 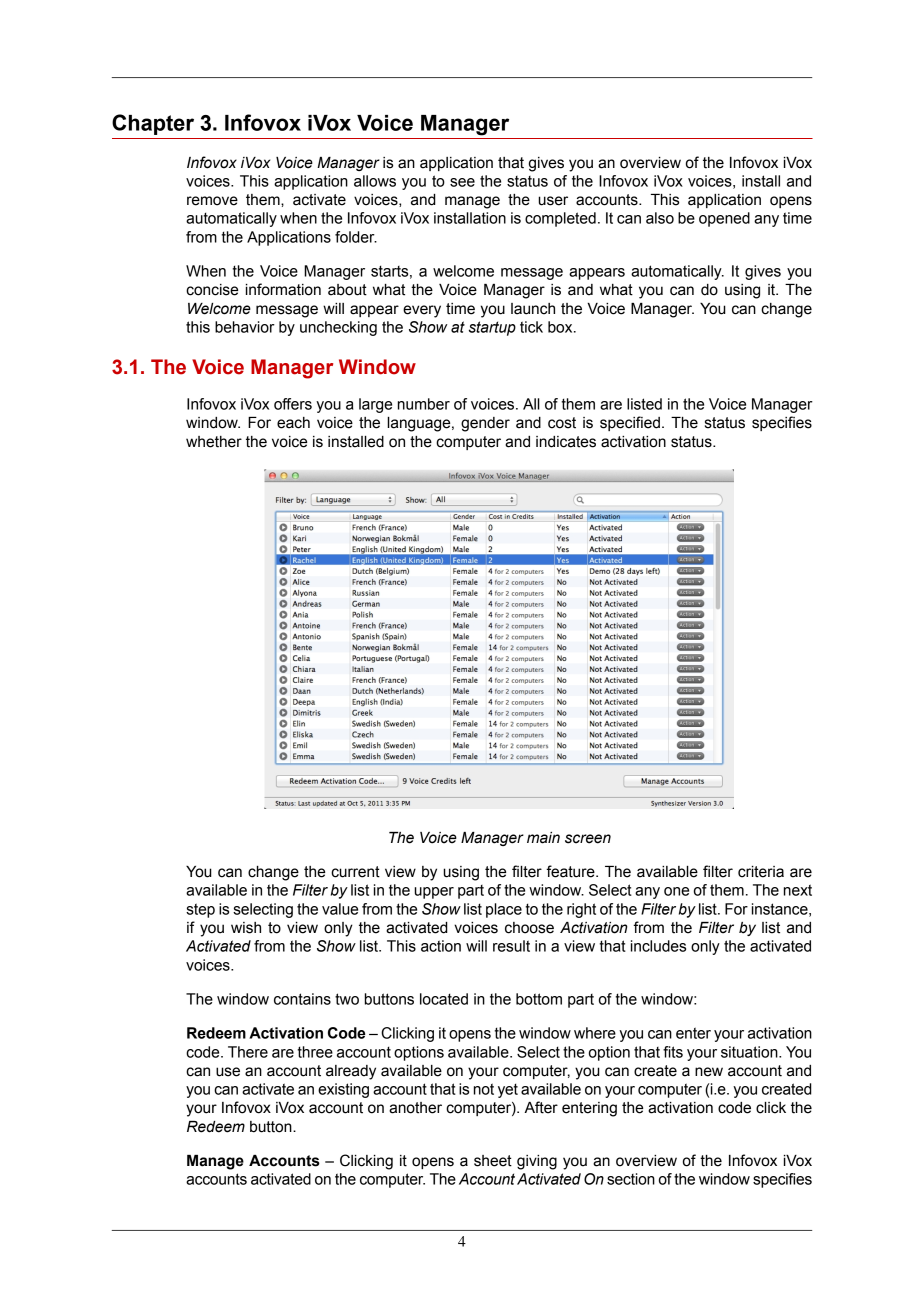 I want to click on step, so click(x=200, y=910).
